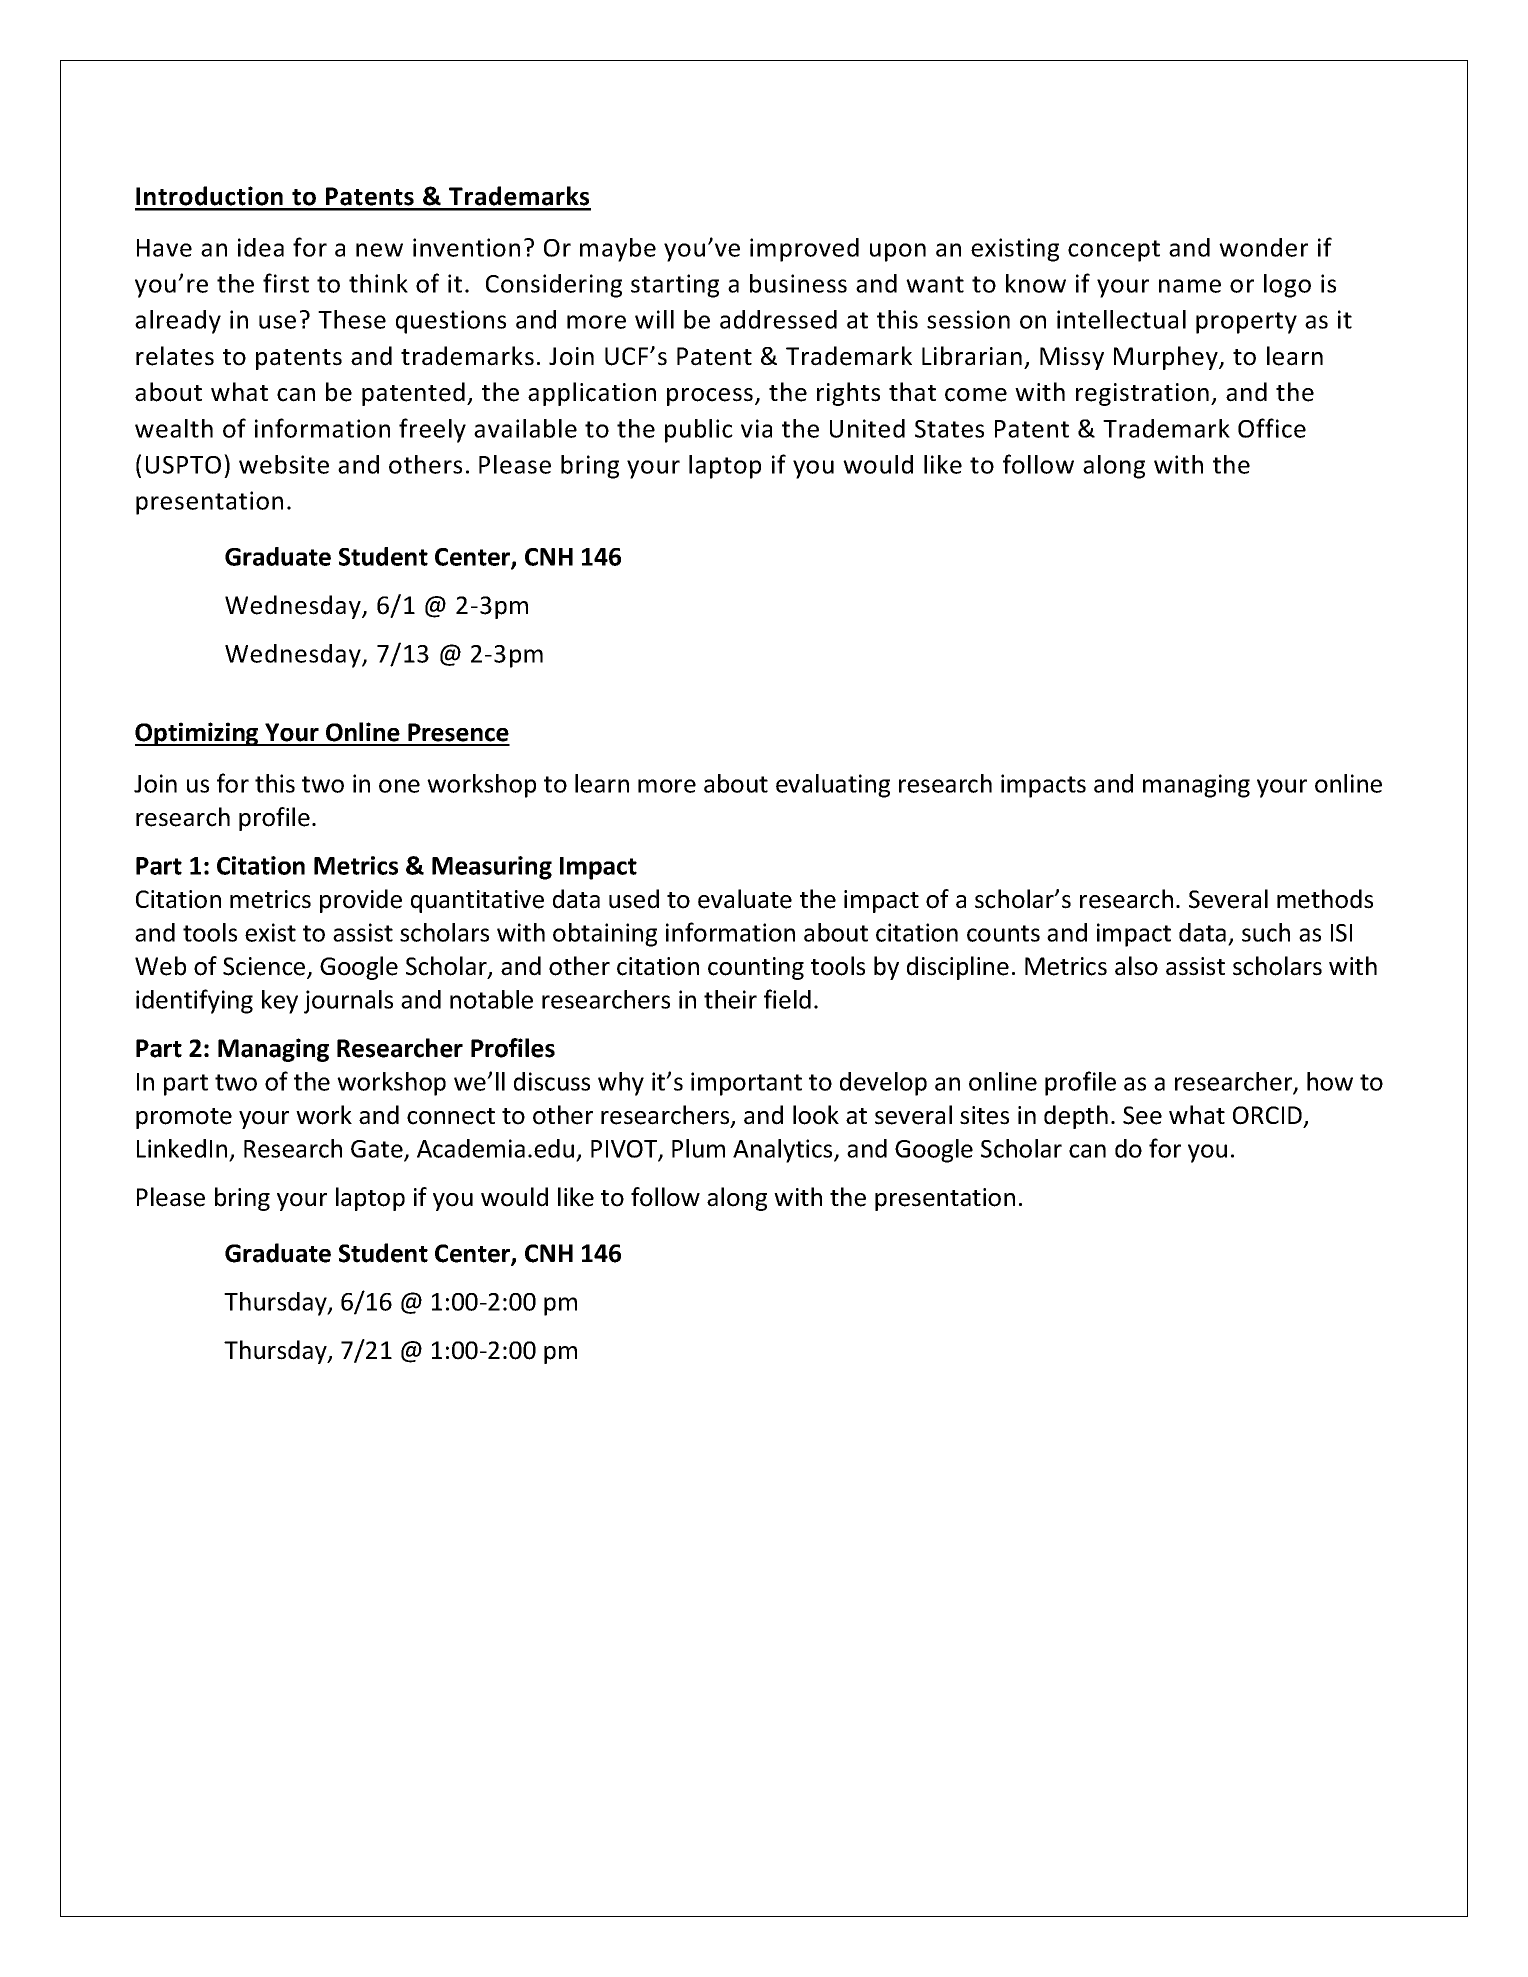 The width and height of the screenshot is (1528, 1977). Describe the element at coordinates (286, 283) in the screenshot. I see `first` at that location.
